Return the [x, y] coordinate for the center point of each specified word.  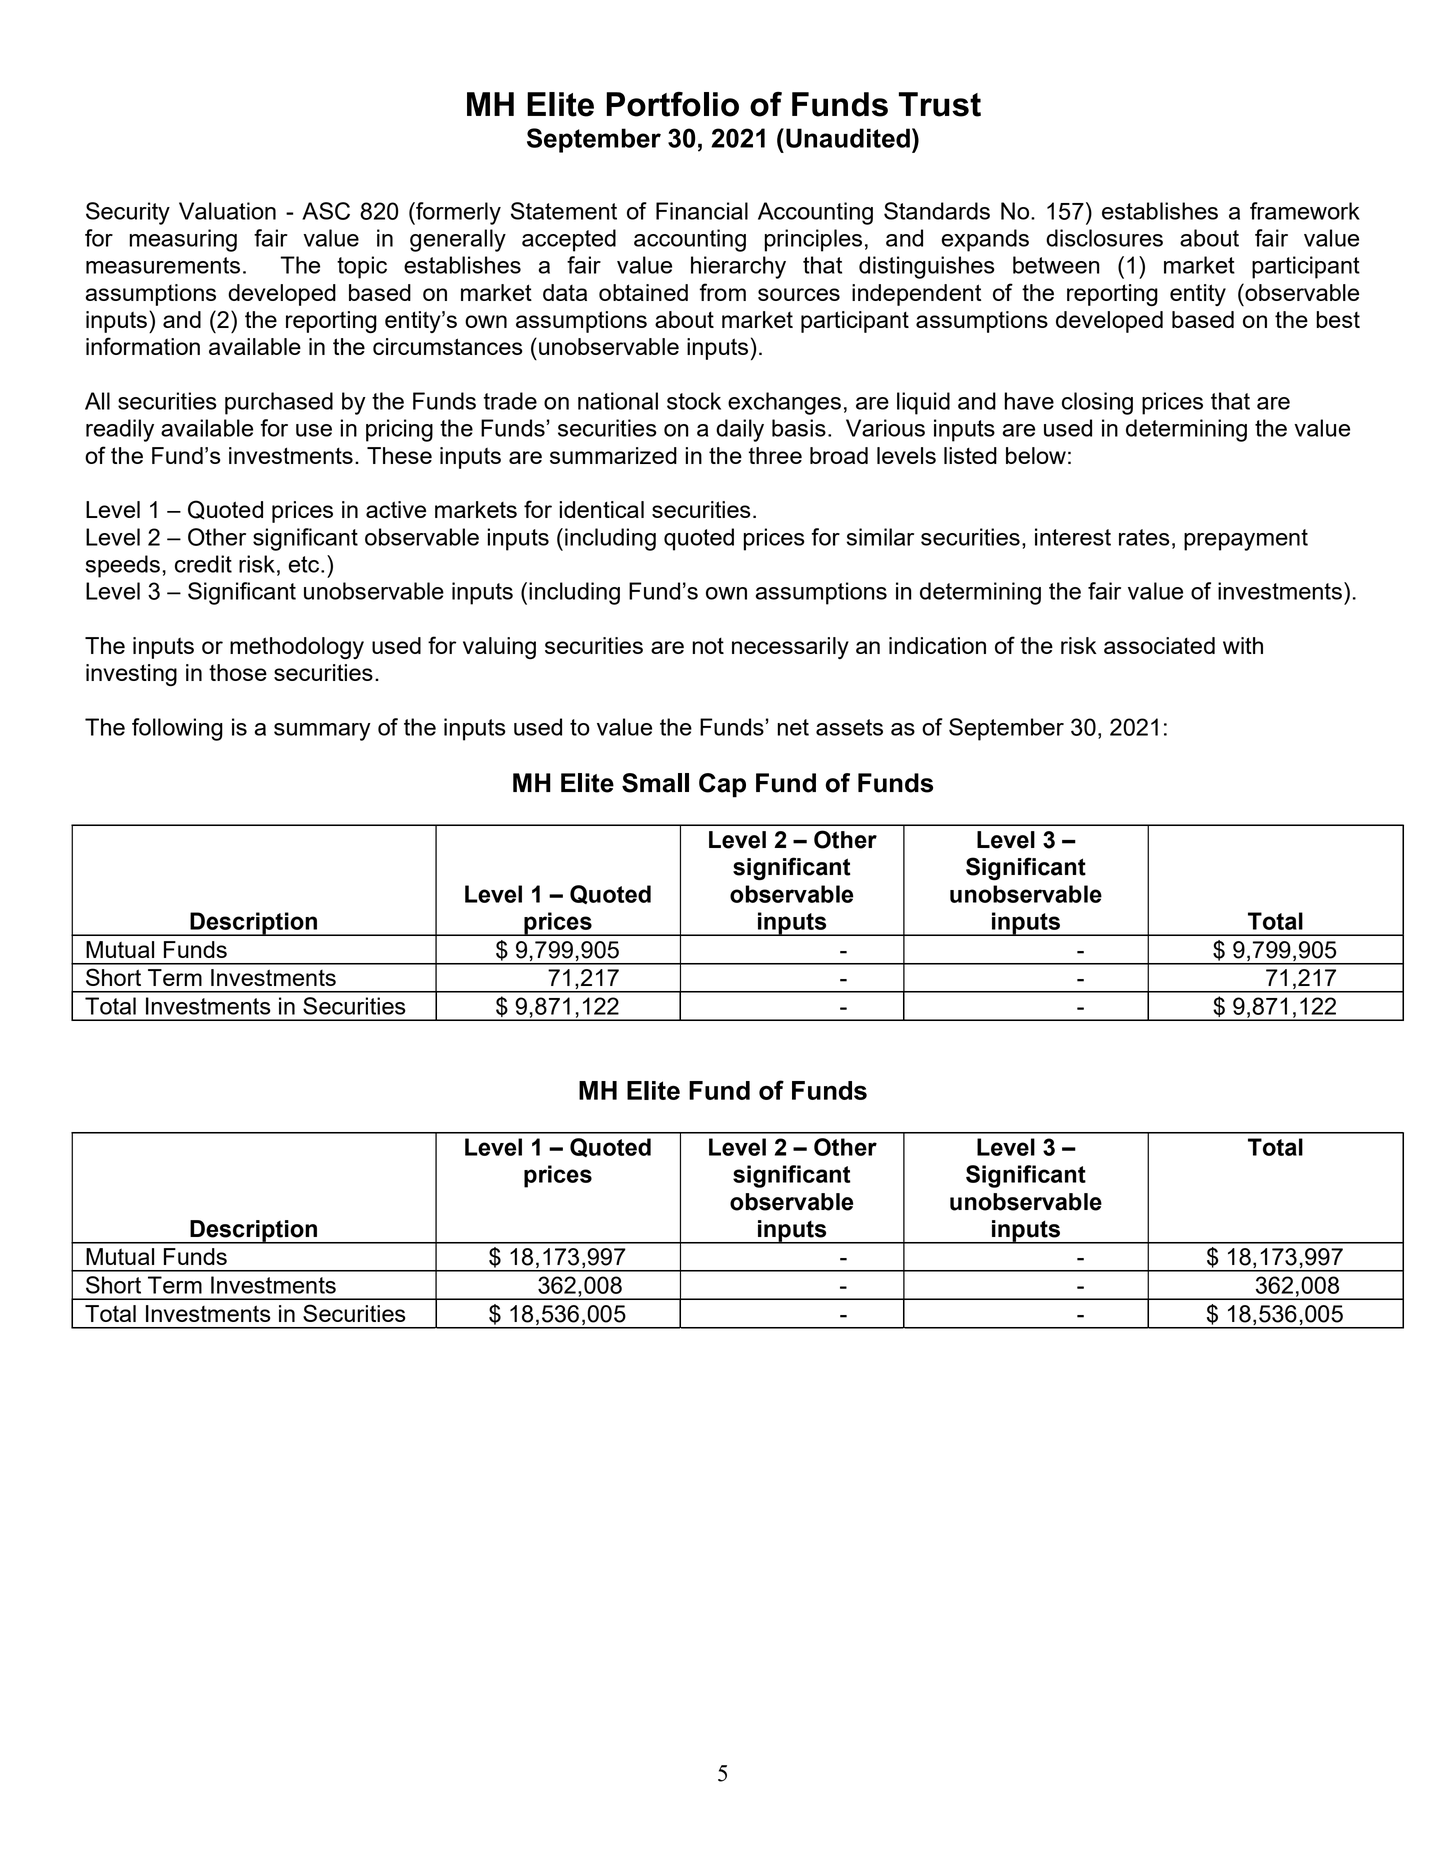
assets [849, 727]
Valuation [227, 211]
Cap [722, 785]
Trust [940, 104]
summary [322, 732]
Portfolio [672, 104]
